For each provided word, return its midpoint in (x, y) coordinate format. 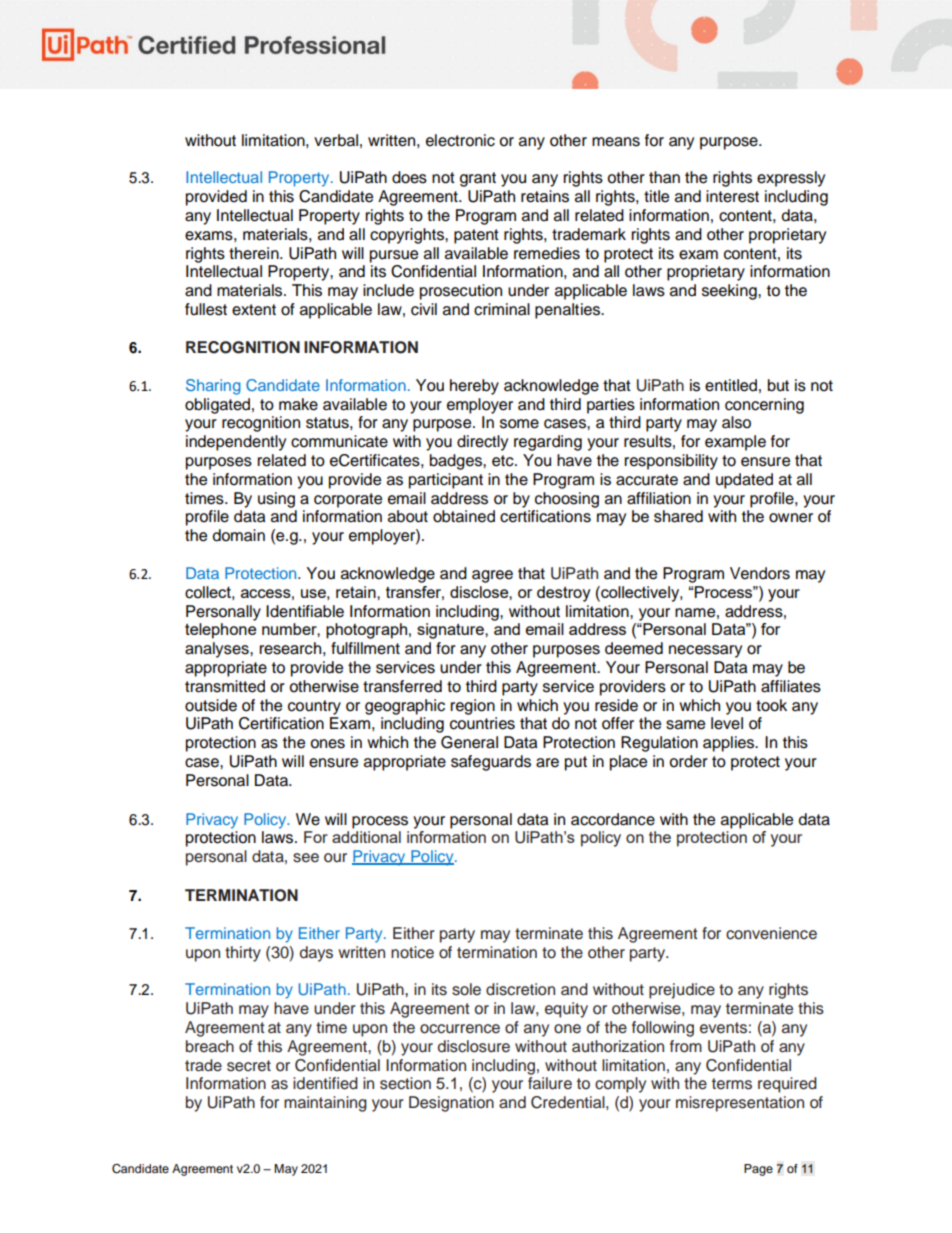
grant (478, 179)
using (276, 500)
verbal (336, 140)
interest (732, 196)
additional (366, 837)
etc (504, 461)
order (688, 761)
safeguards (491, 763)
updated (744, 481)
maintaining (325, 1104)
